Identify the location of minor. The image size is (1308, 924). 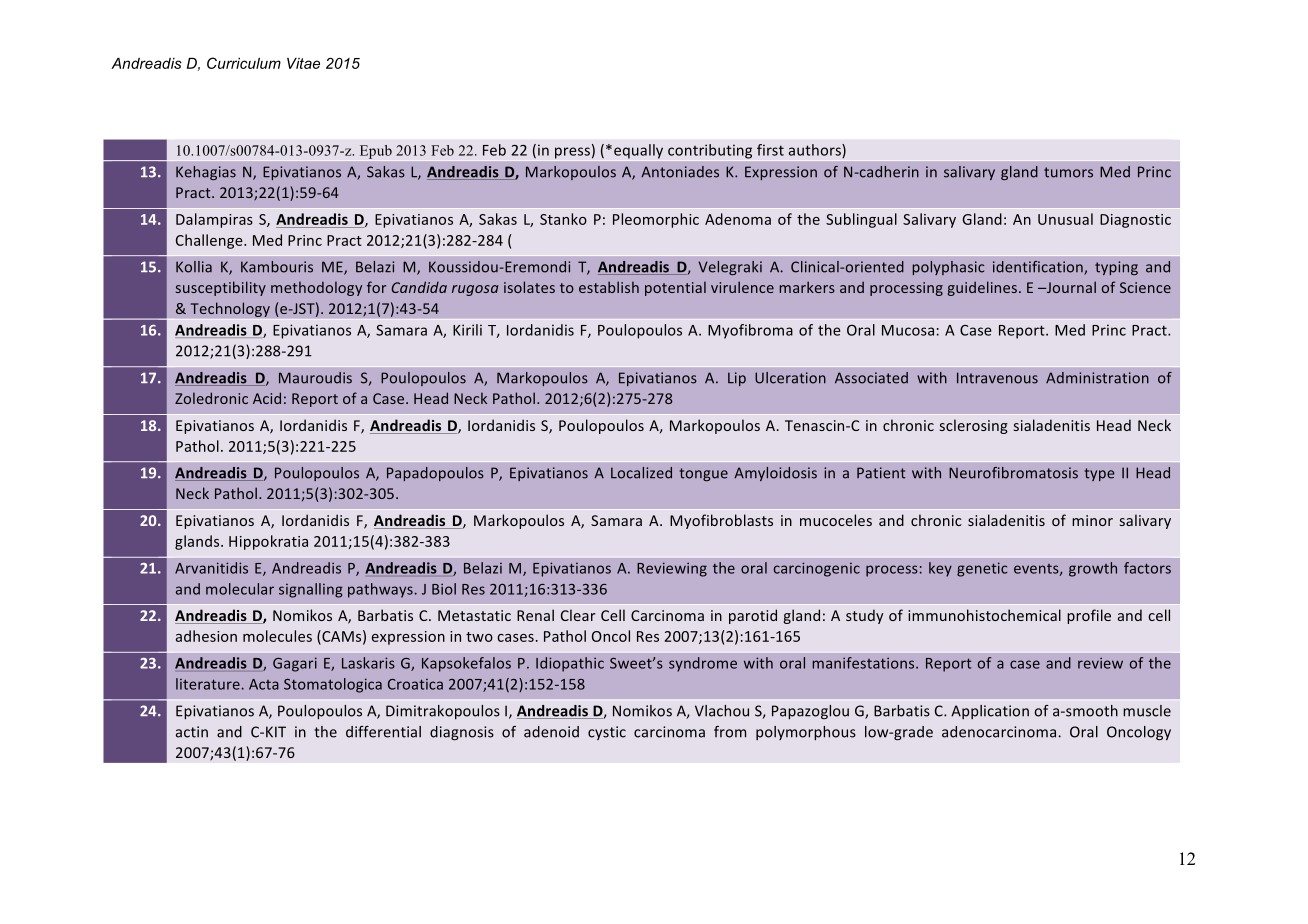
(1092, 520).
